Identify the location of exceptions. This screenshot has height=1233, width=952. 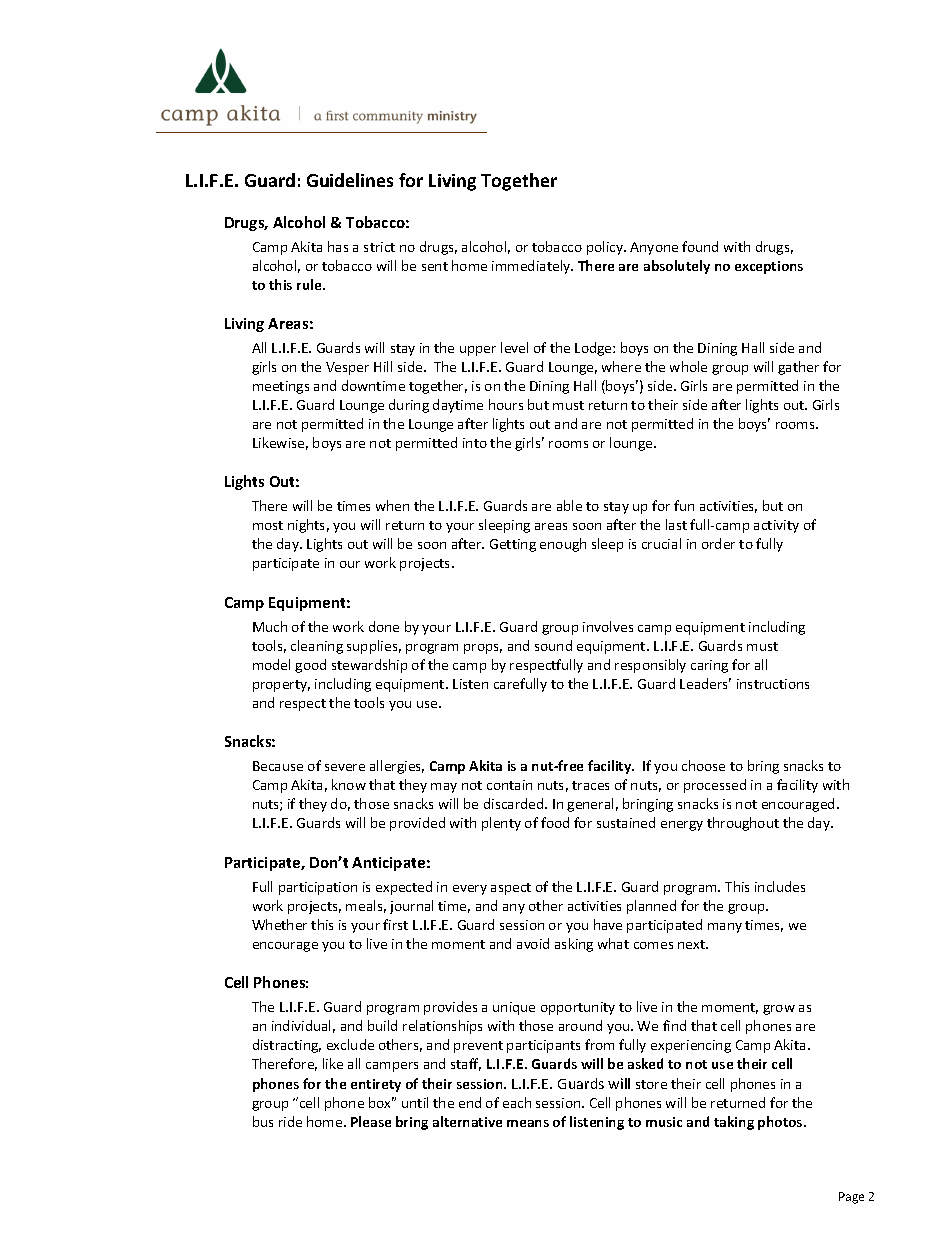
(769, 267).
